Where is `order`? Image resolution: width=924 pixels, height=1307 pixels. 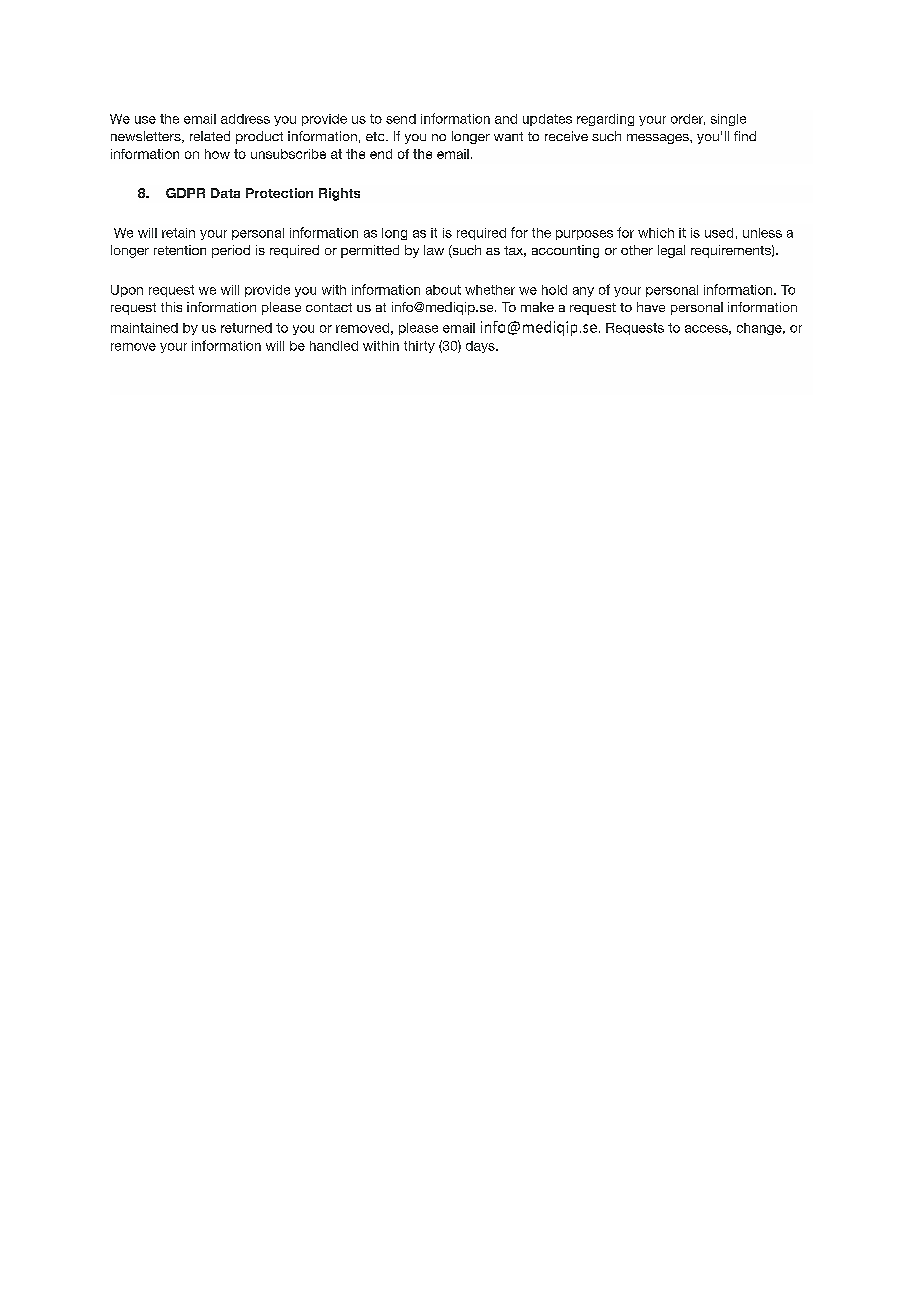
order is located at coordinates (688, 119).
